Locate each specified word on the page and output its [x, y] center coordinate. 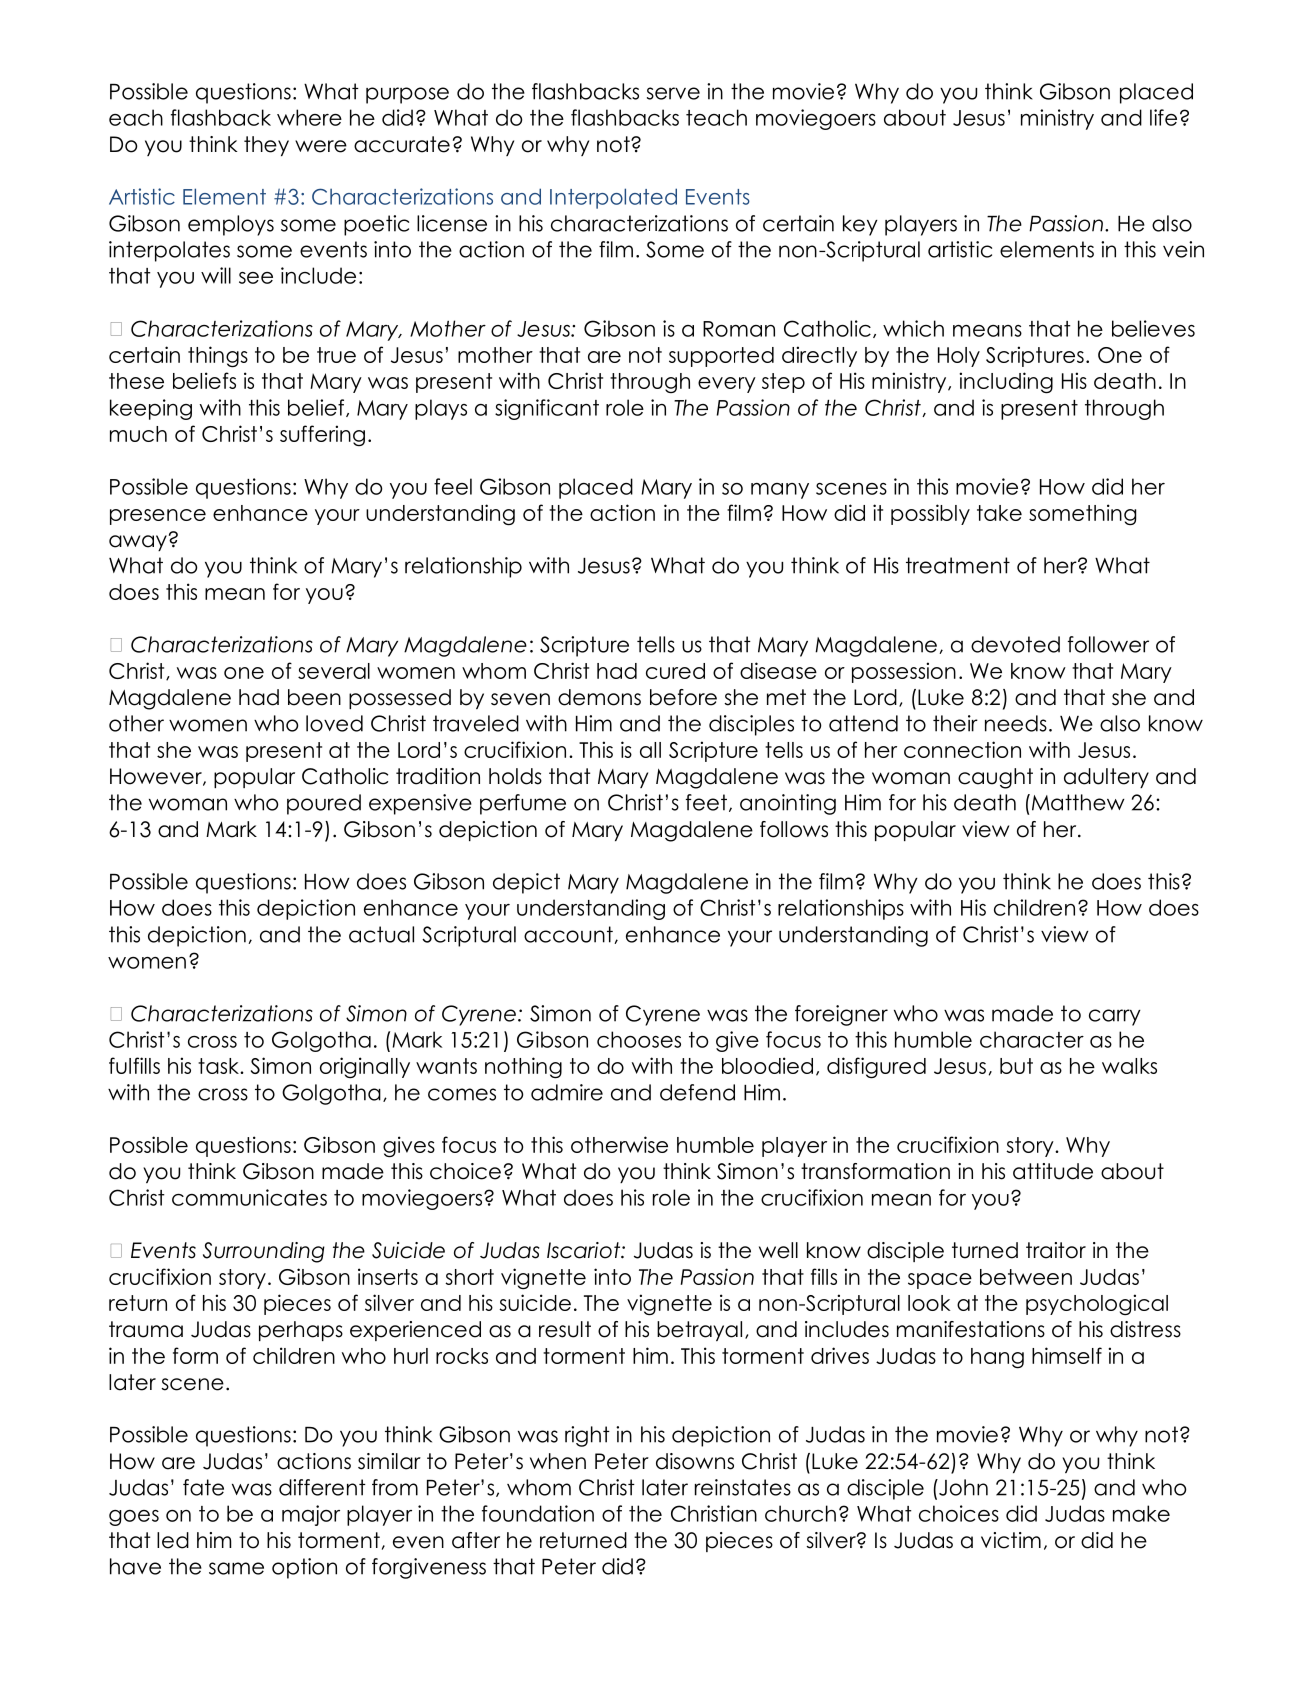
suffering [322, 435]
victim [1011, 1540]
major [311, 1515]
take [999, 513]
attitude [1053, 1171]
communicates [249, 1197]
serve [673, 93]
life [1163, 117]
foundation [538, 1513]
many [780, 491]
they [266, 146]
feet [706, 802]
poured [324, 804]
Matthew [1077, 802]
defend [697, 1092]
